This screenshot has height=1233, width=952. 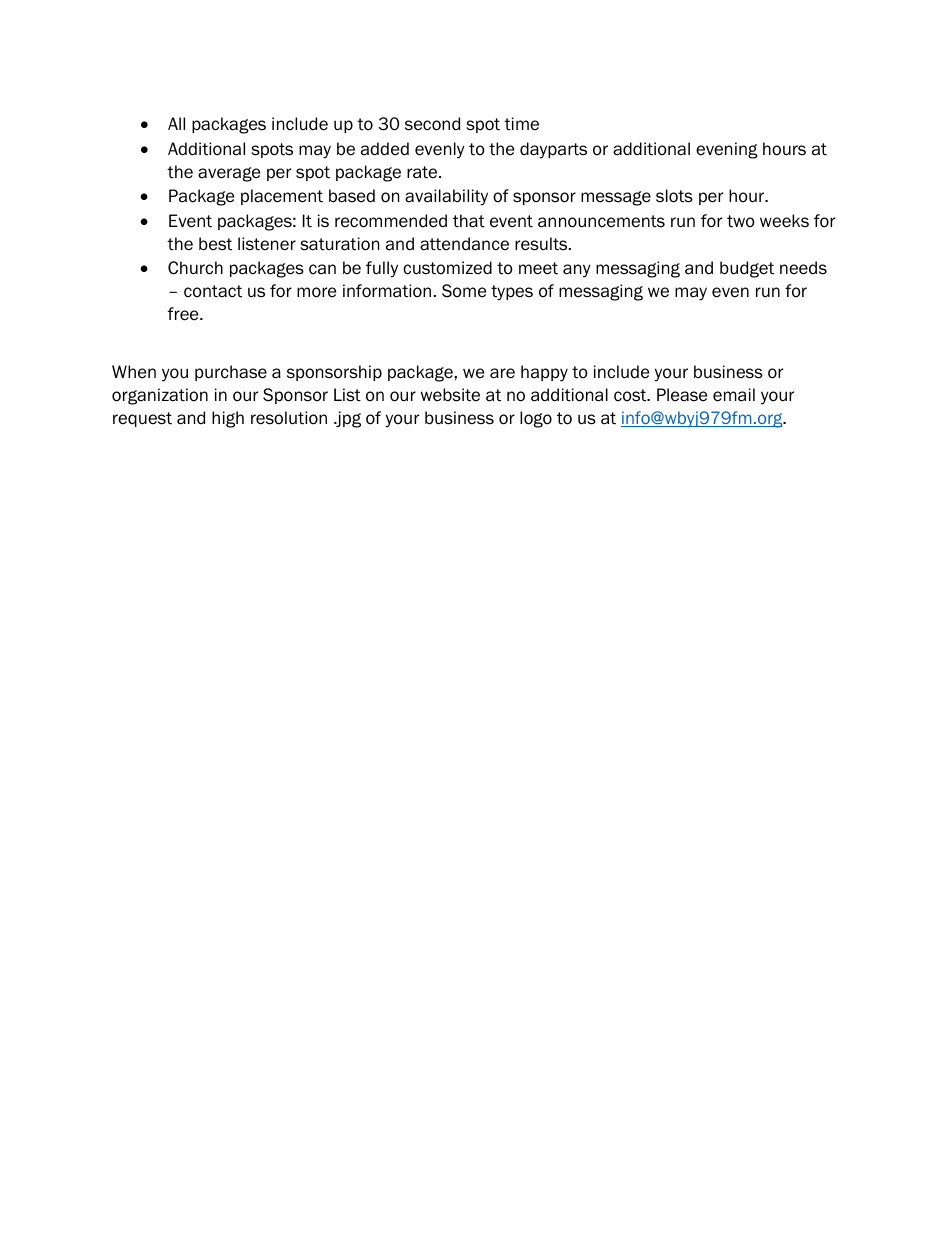 What do you see at coordinates (734, 395) in the screenshot?
I see `email` at bounding box center [734, 395].
